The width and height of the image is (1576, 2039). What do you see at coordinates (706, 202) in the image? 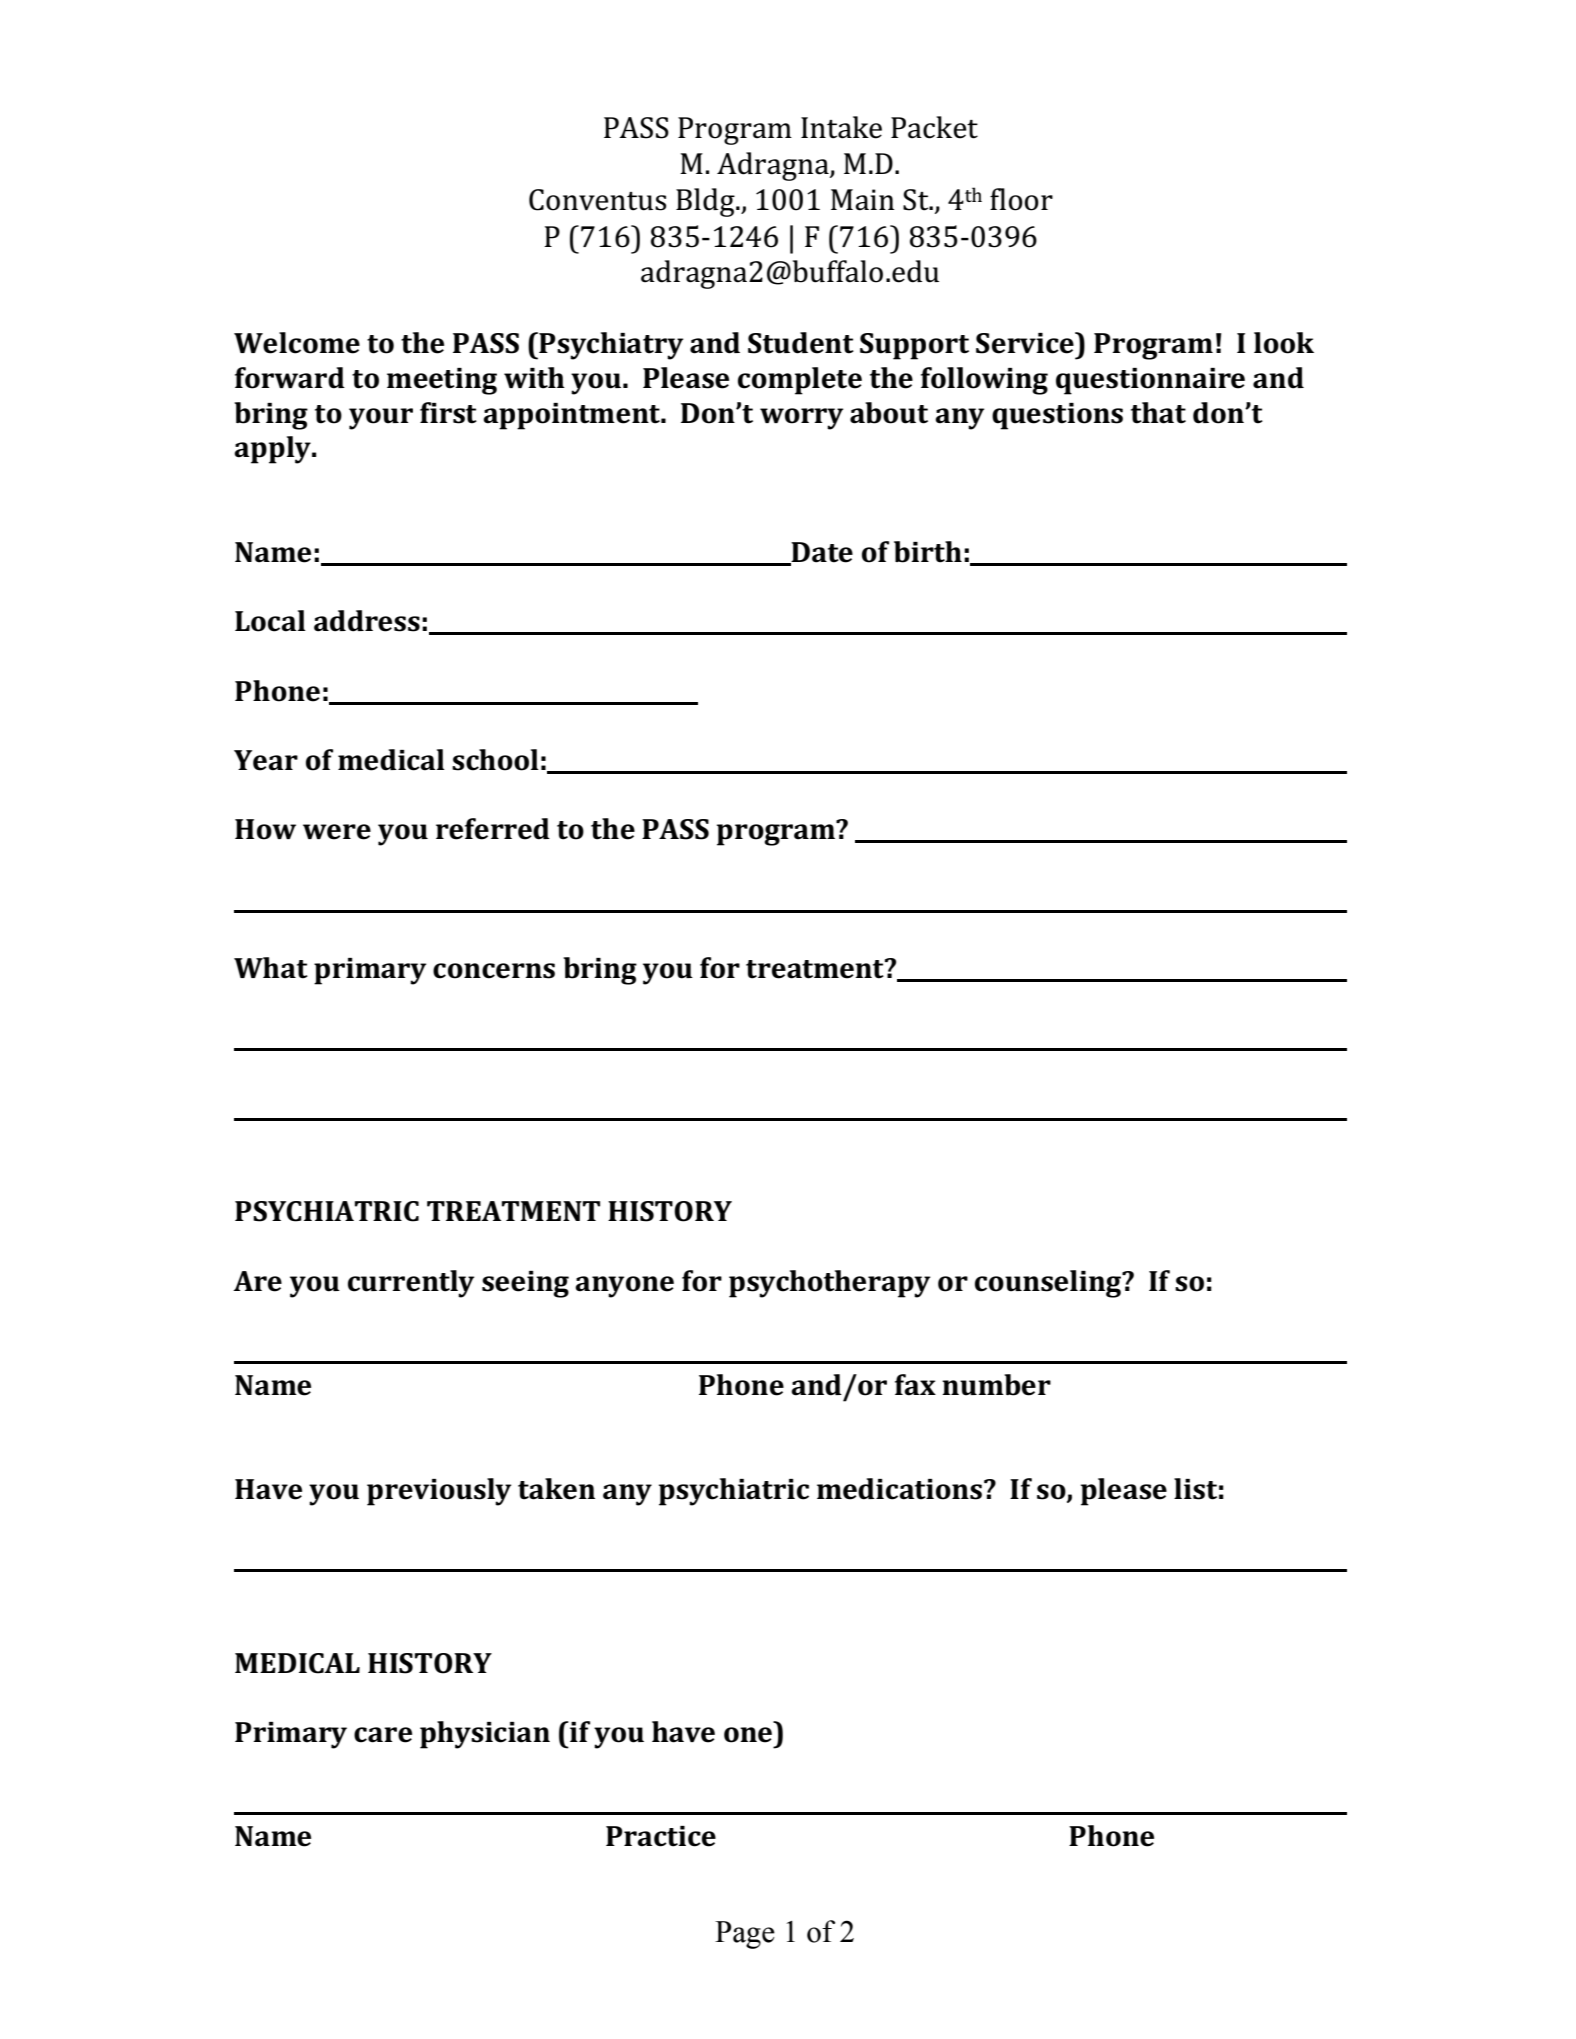
I see `Bldg` at bounding box center [706, 202].
